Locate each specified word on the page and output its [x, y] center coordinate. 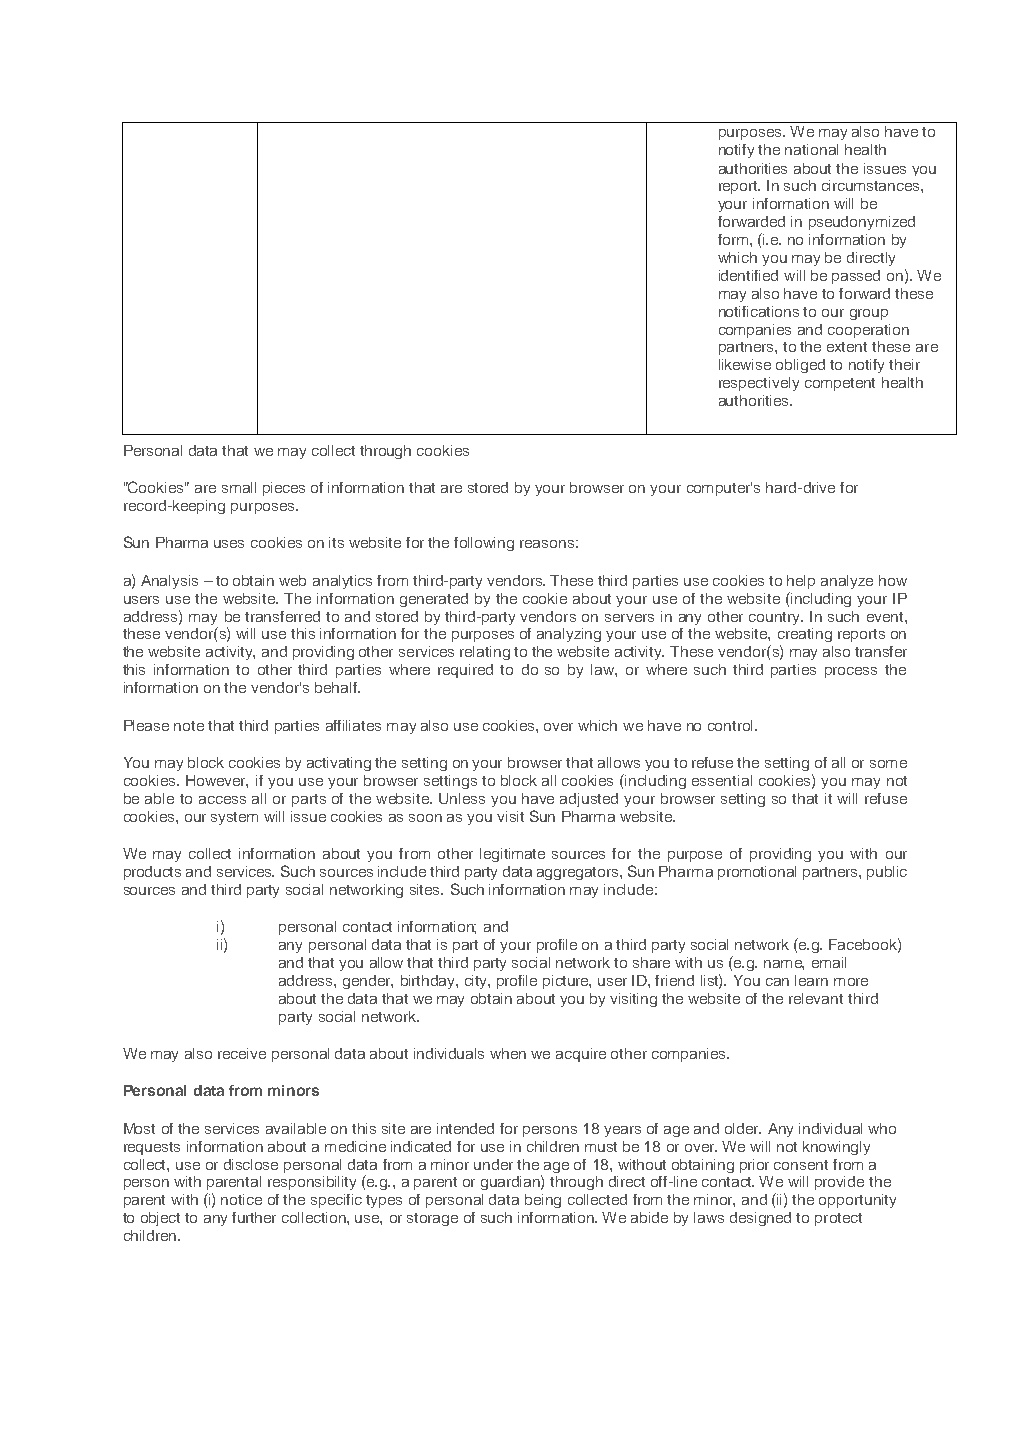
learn [811, 980]
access [222, 800]
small [239, 487]
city [477, 982]
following [484, 544]
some [888, 764]
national [811, 149]
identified [748, 275]
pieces [284, 489]
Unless [462, 798]
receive [242, 1053]
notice [241, 1199]
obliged [800, 366]
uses [229, 544]
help [801, 582]
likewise [745, 364]
